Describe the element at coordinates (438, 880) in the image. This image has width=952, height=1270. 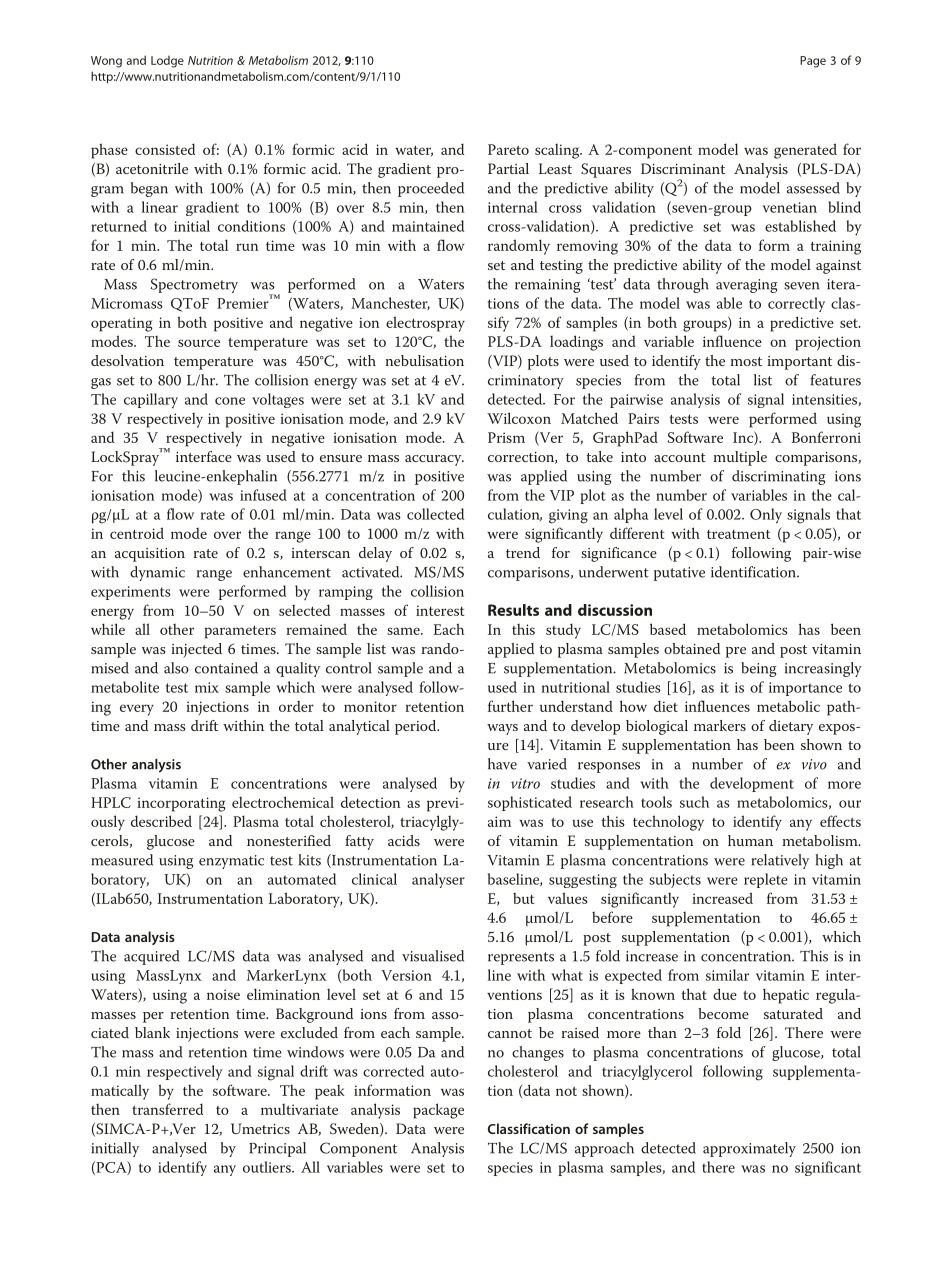
I see `analyser` at that location.
